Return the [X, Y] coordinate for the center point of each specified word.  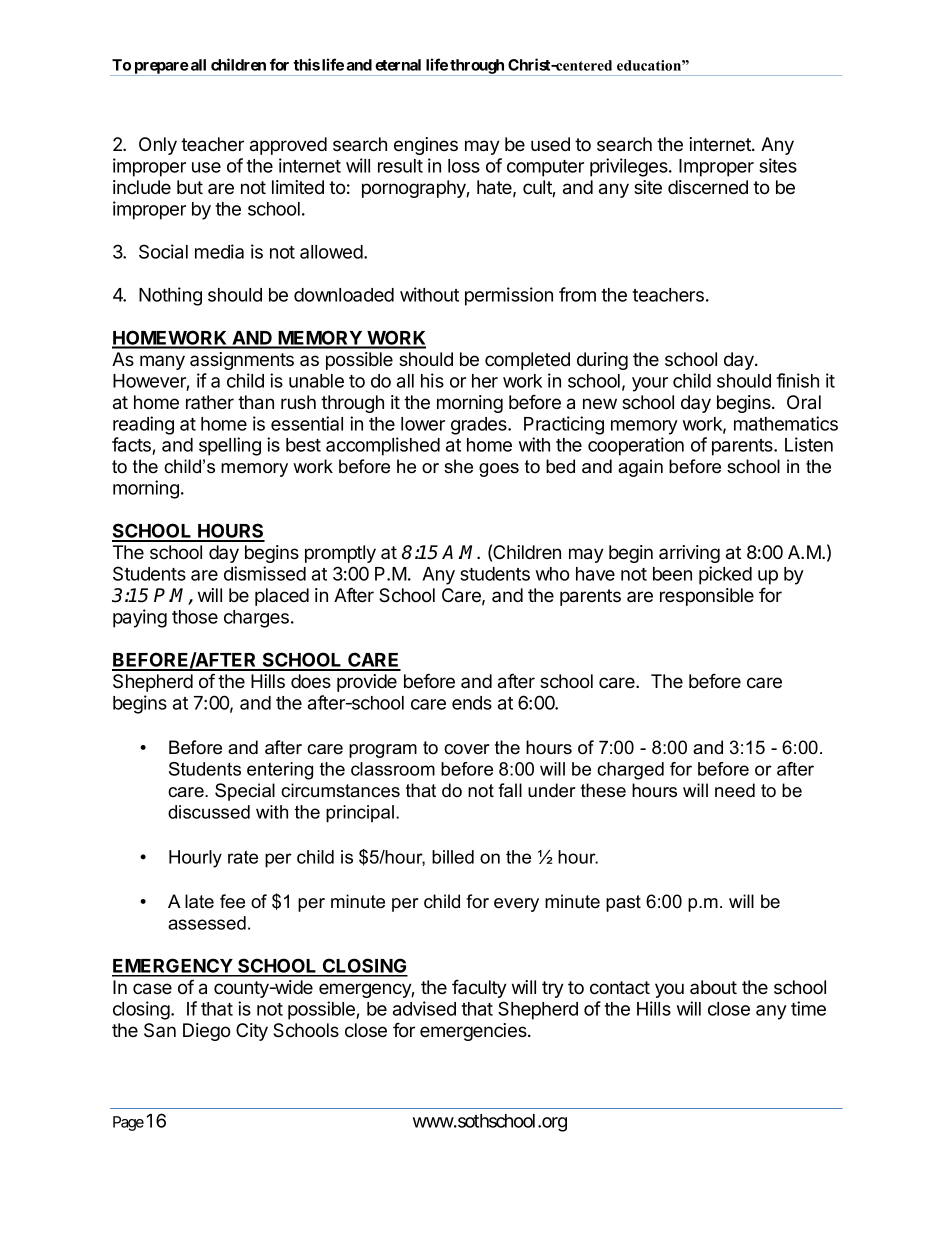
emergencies [474, 1032]
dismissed [265, 573]
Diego [207, 1032]
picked [725, 575]
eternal [398, 65]
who [553, 574]
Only [158, 146]
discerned [708, 187]
